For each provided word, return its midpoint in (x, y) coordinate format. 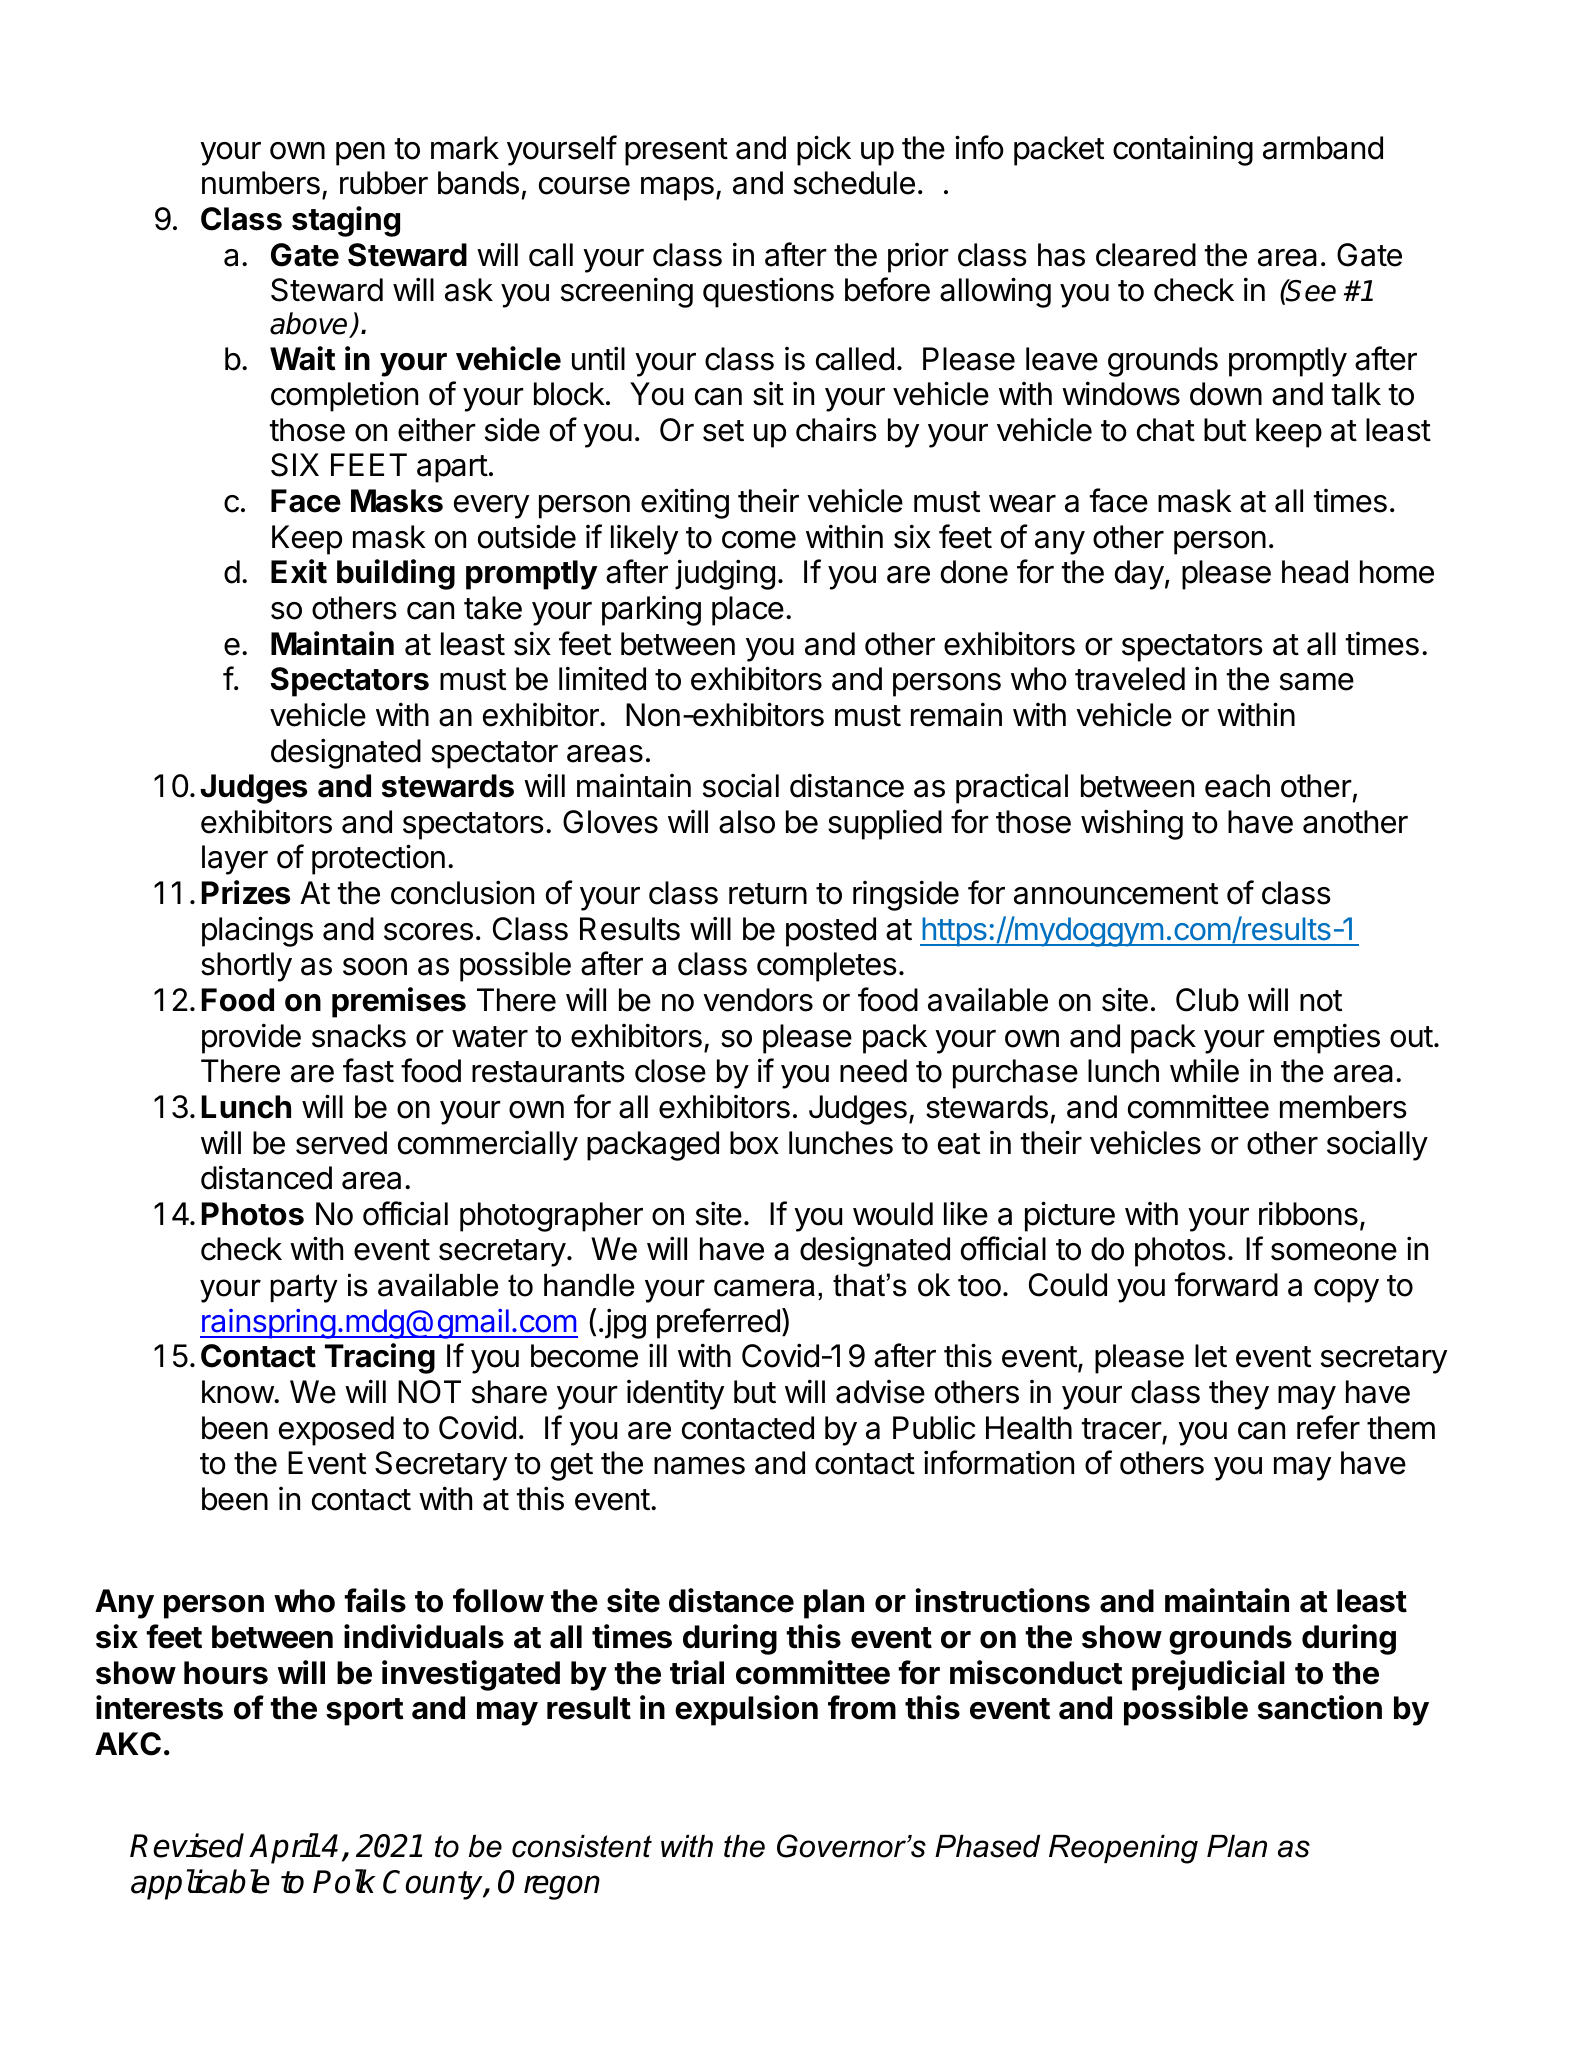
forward (1226, 1284)
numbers (261, 183)
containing (1183, 150)
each (1237, 786)
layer (235, 860)
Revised (187, 1845)
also (747, 822)
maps (677, 189)
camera (764, 1288)
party (304, 1288)
